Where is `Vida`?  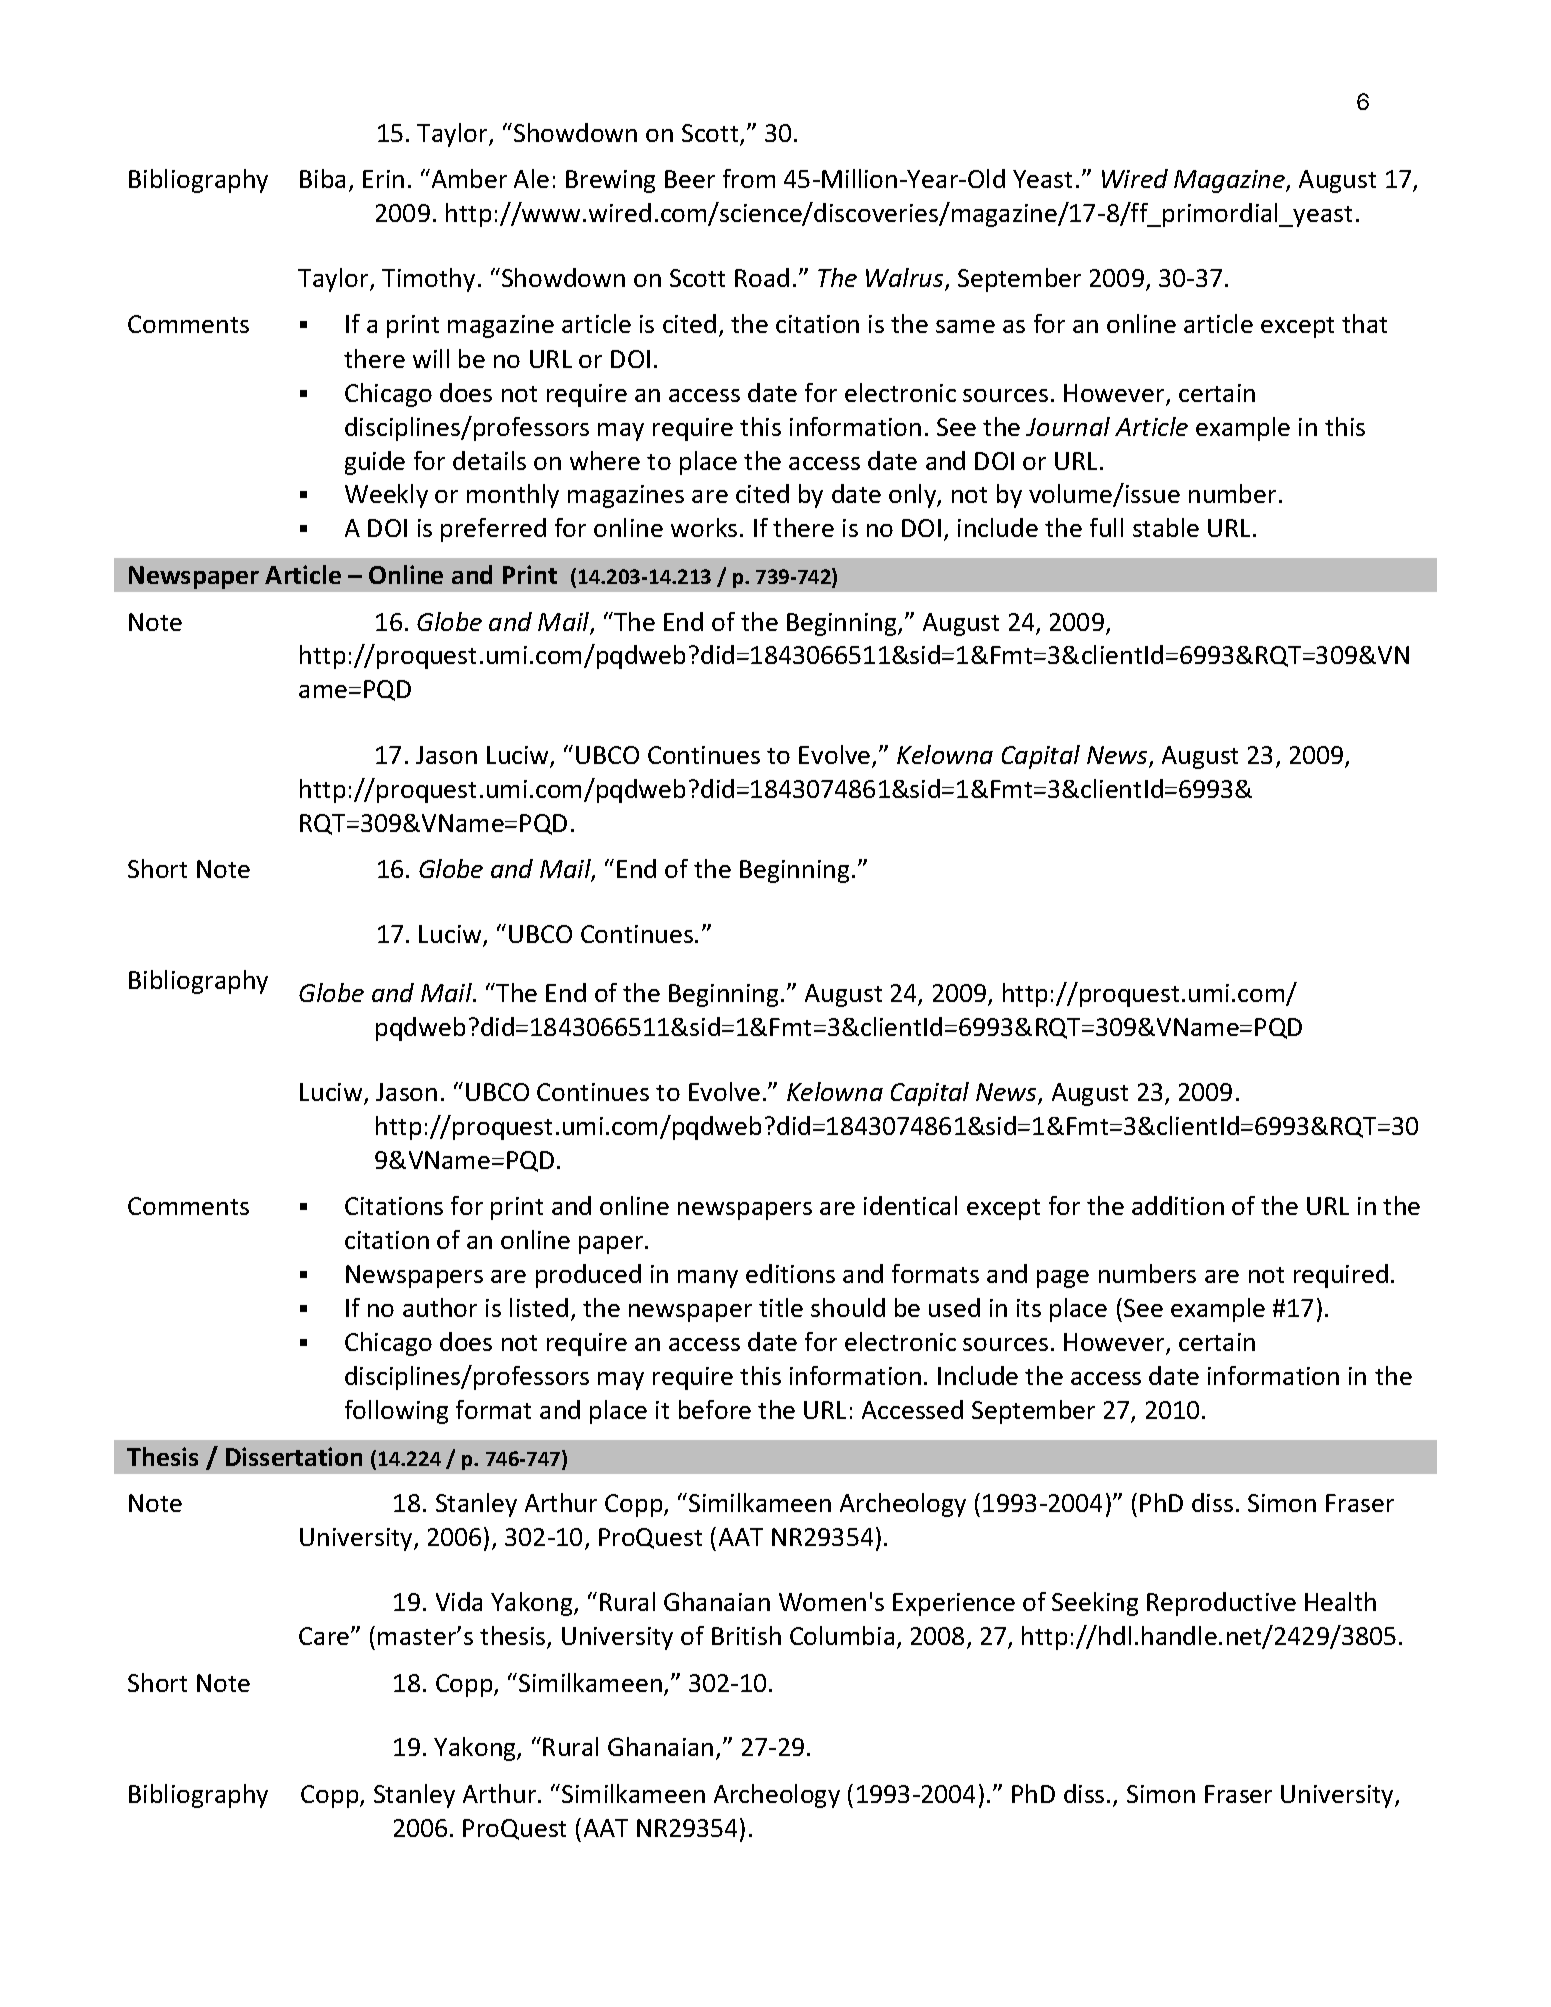
Vida is located at coordinates (459, 1601).
